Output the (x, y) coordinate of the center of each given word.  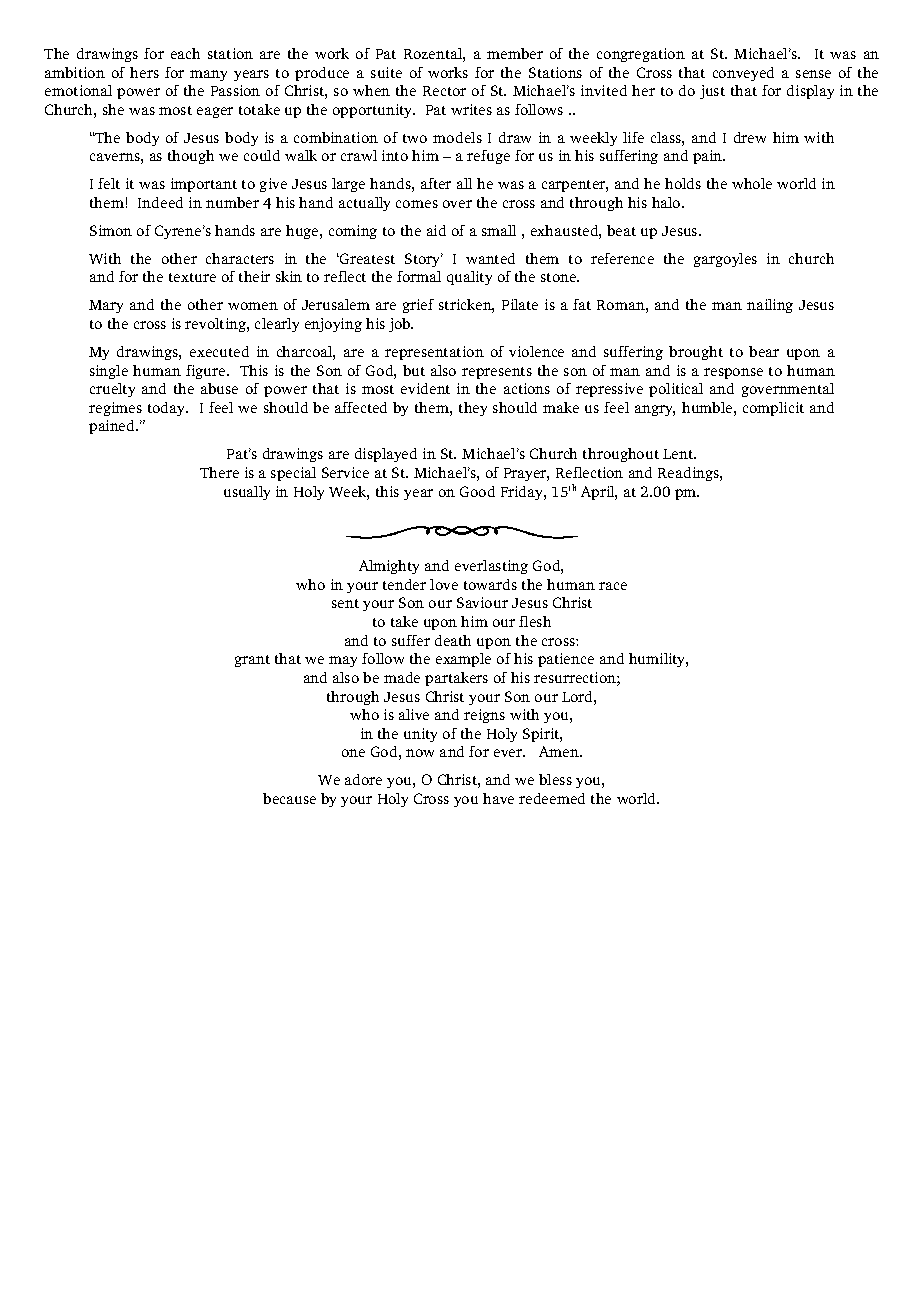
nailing (770, 306)
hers (144, 72)
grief (418, 306)
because (289, 798)
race (613, 586)
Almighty (389, 567)
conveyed (743, 74)
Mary (106, 306)
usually (247, 493)
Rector (444, 91)
